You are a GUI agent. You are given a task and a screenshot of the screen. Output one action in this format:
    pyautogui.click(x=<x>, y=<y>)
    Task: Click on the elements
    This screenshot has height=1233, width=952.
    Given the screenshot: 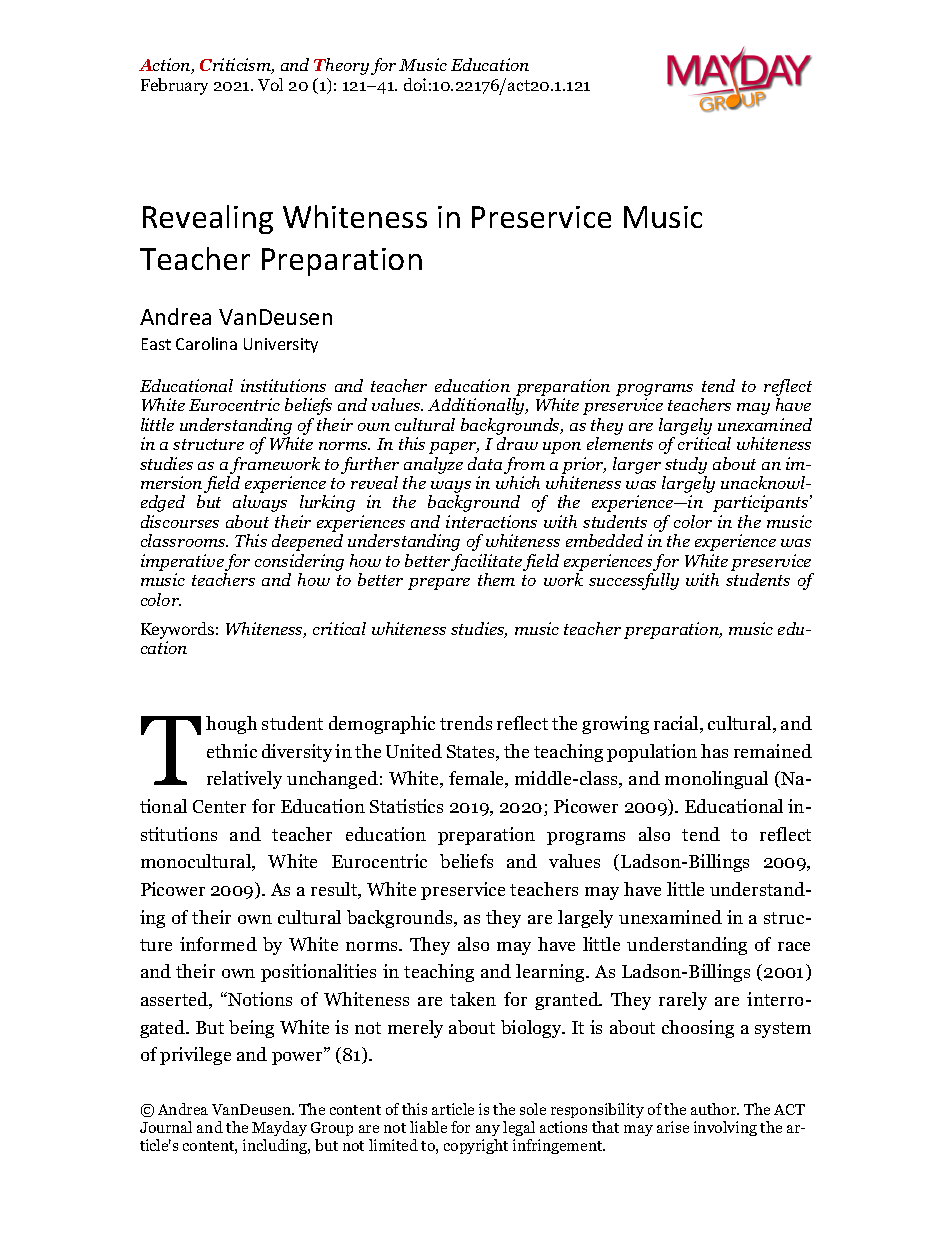 What is the action you would take?
    pyautogui.click(x=620, y=443)
